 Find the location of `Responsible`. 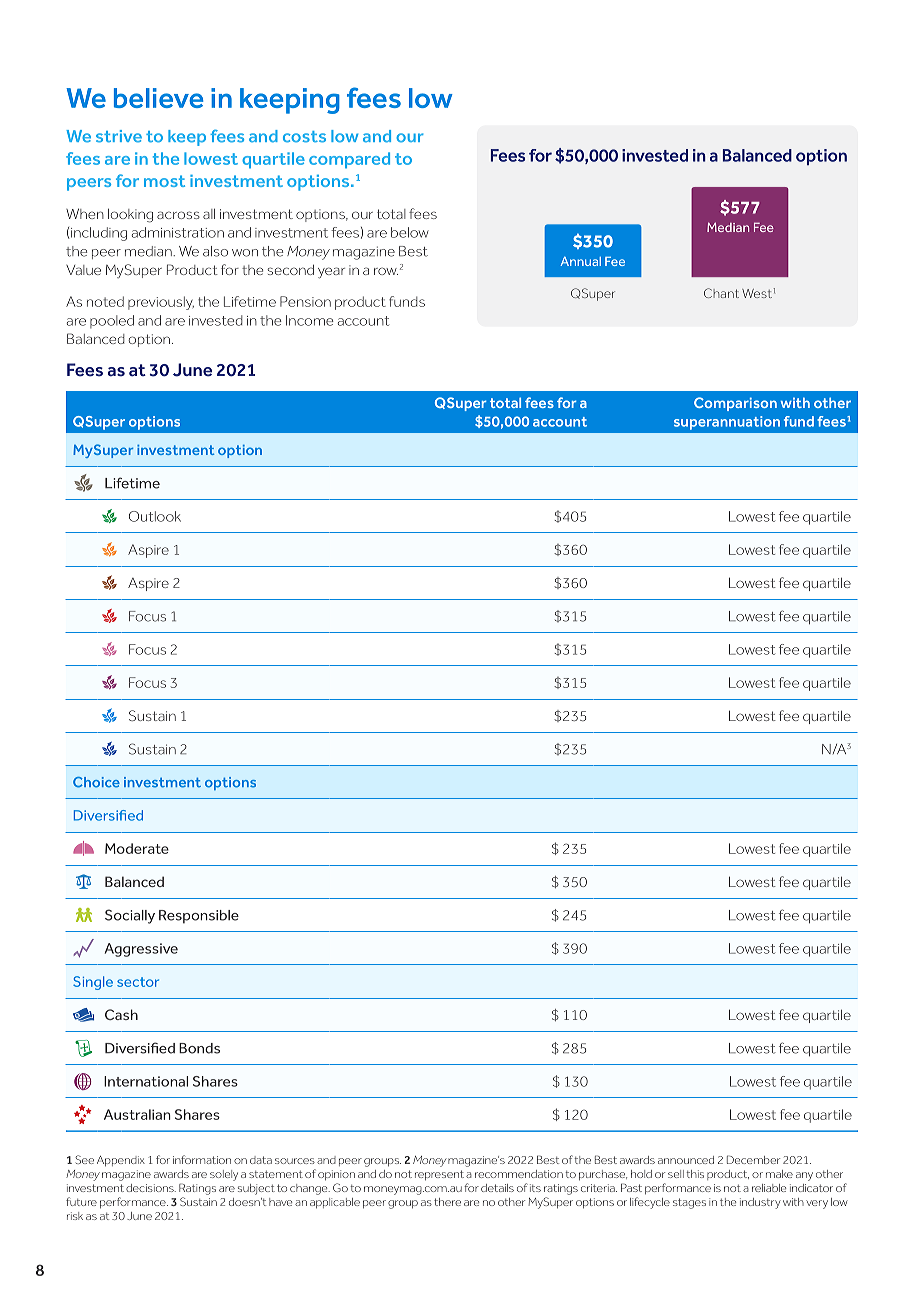

Responsible is located at coordinates (199, 917).
